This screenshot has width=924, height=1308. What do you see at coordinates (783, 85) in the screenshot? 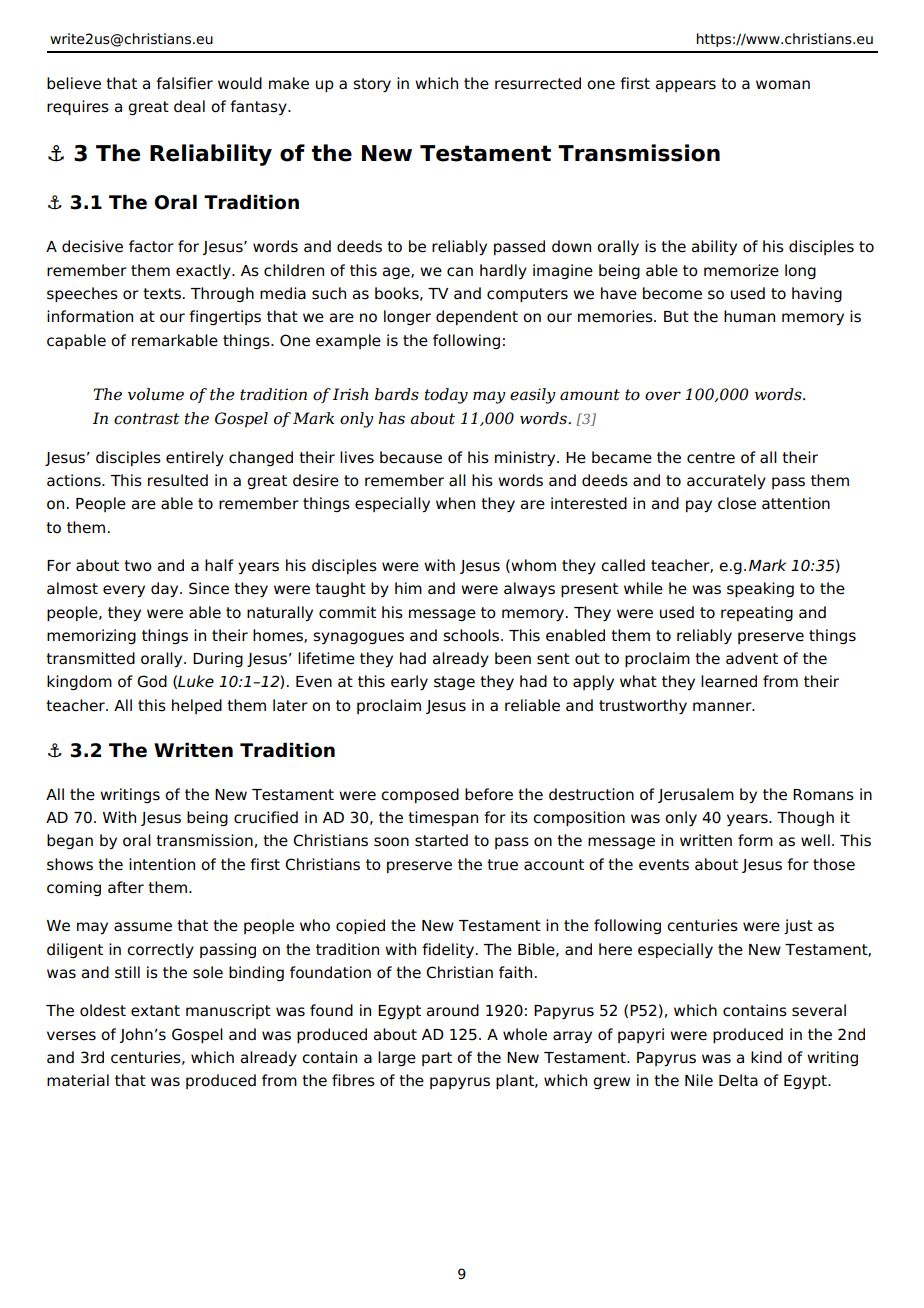
I see `woman` at bounding box center [783, 85].
